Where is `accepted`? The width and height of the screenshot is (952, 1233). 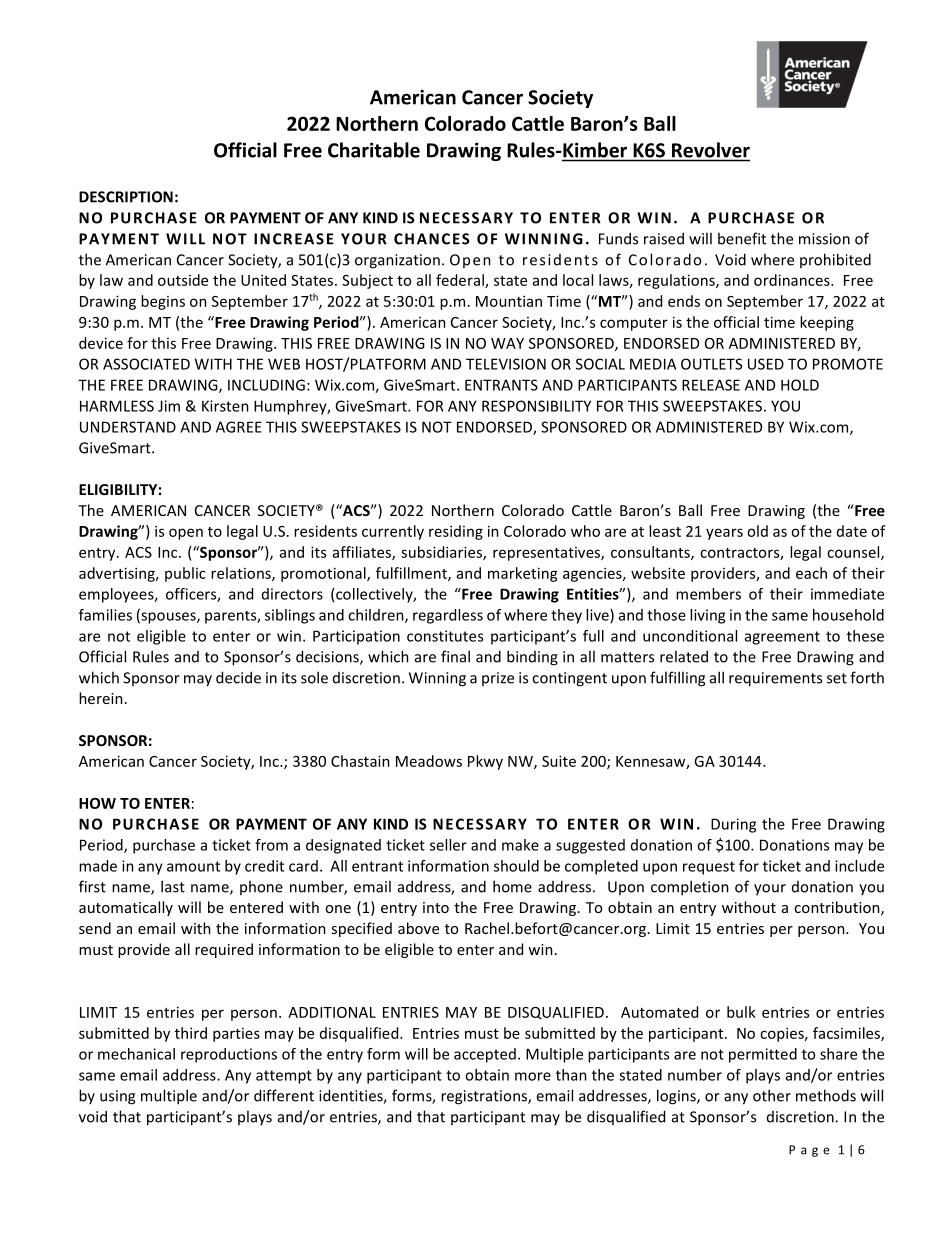 accepted is located at coordinates (485, 1055).
